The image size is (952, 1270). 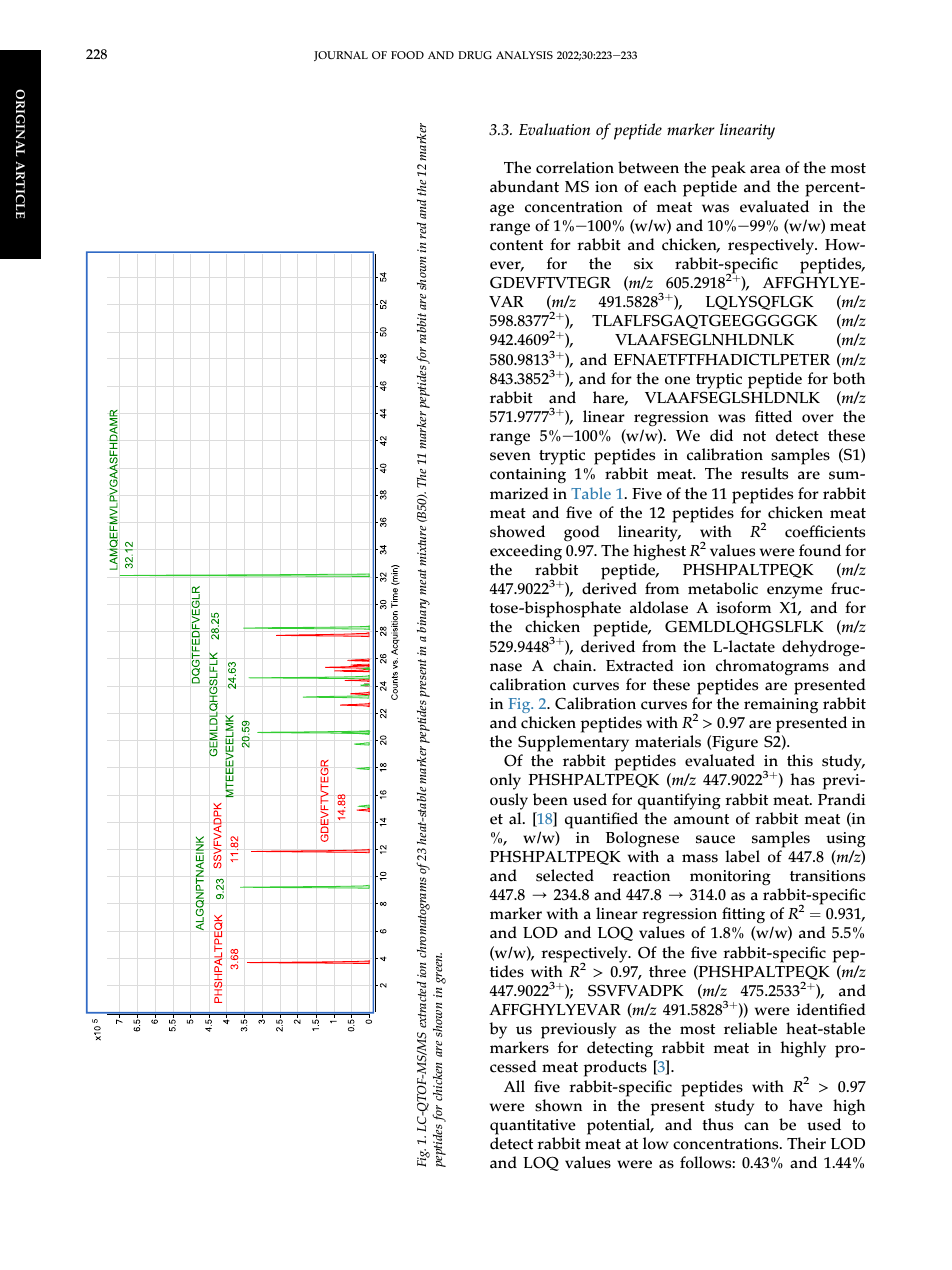 I want to click on area, so click(x=765, y=169).
